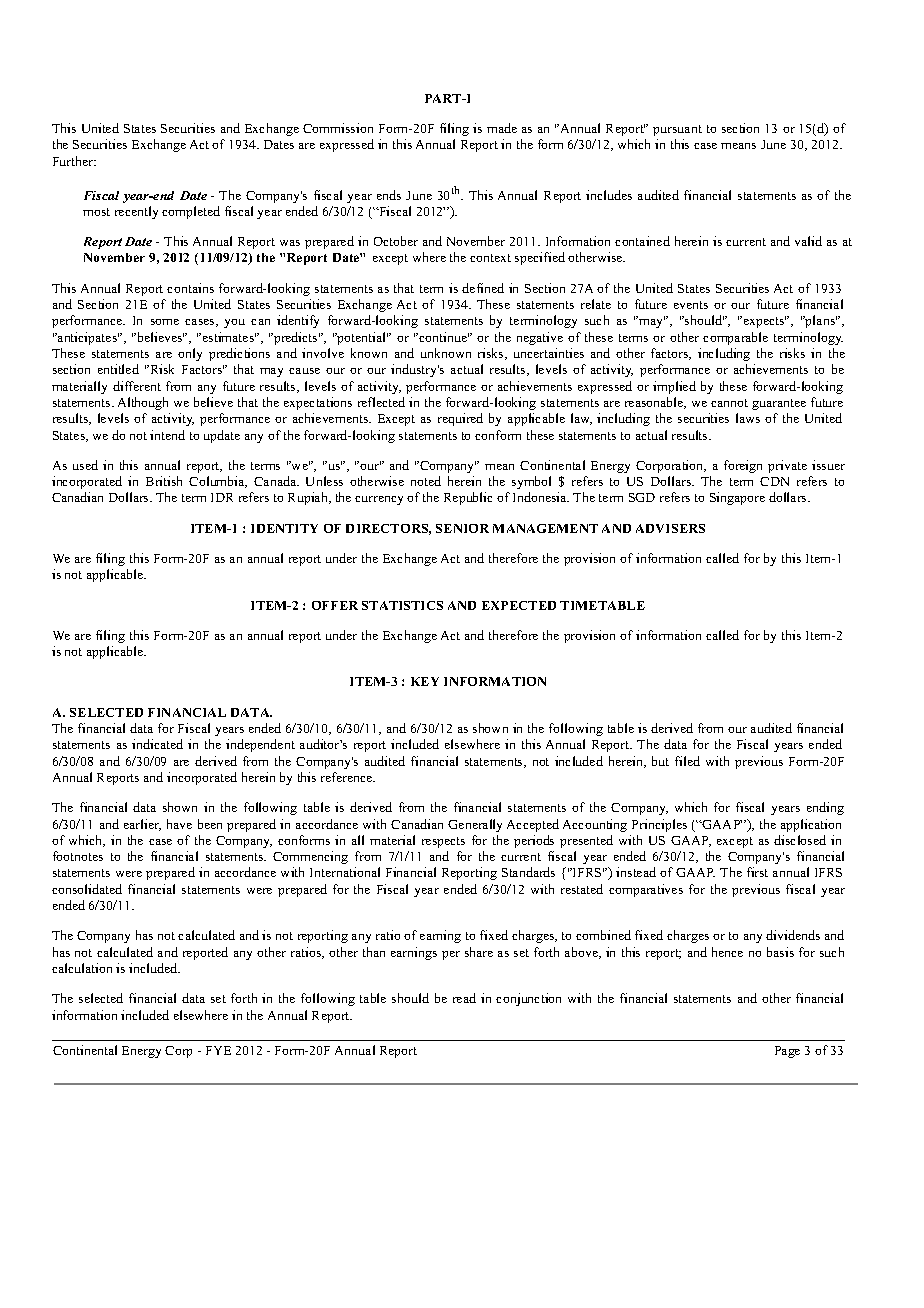 Image resolution: width=924 pixels, height=1308 pixels. I want to click on calculation, so click(82, 968).
